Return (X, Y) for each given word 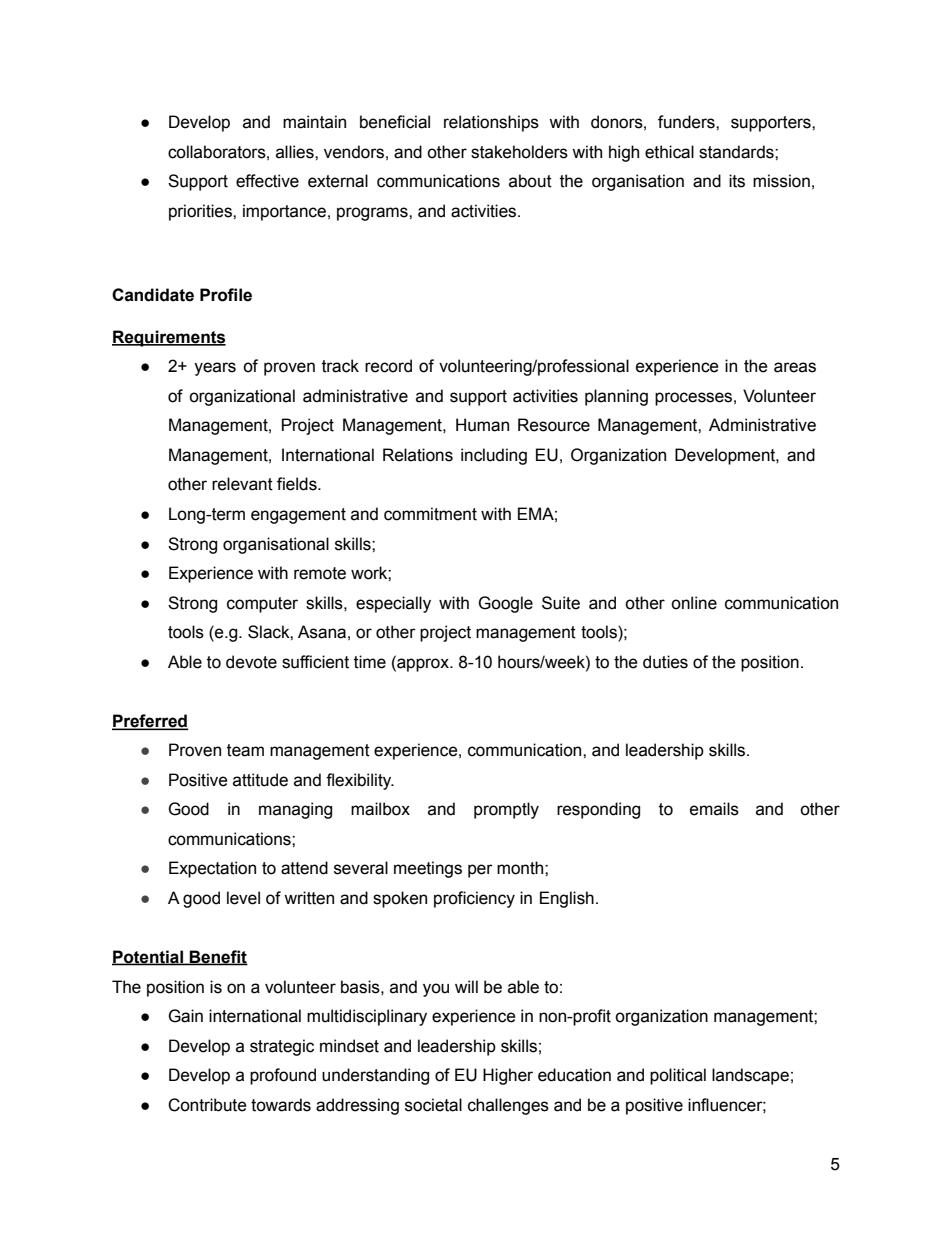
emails (714, 809)
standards (737, 152)
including (494, 456)
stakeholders (519, 152)
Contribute (207, 1105)
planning (616, 397)
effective (267, 181)
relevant (242, 484)
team (245, 750)
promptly (506, 810)
